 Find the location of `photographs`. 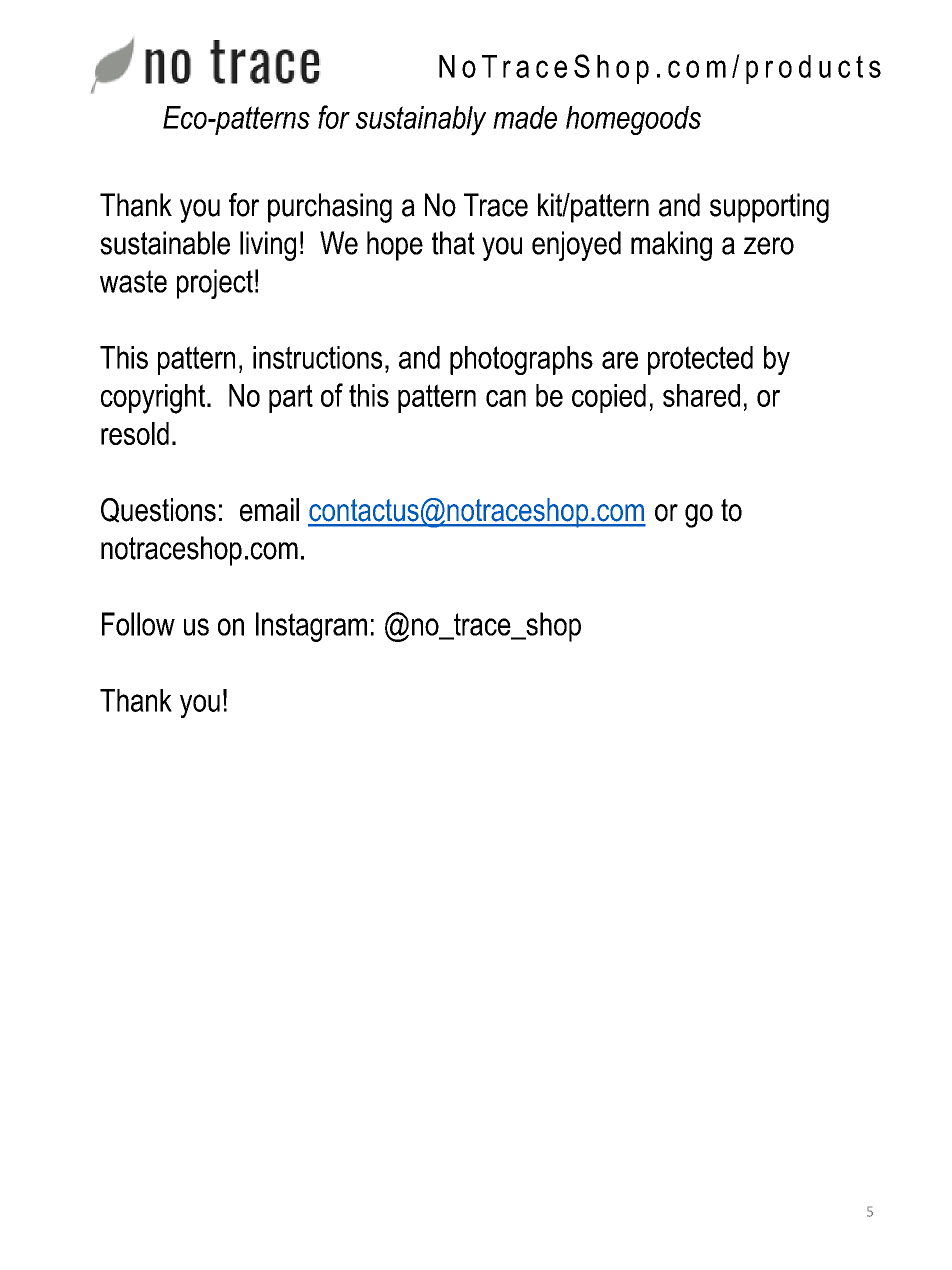

photographs is located at coordinates (521, 360).
